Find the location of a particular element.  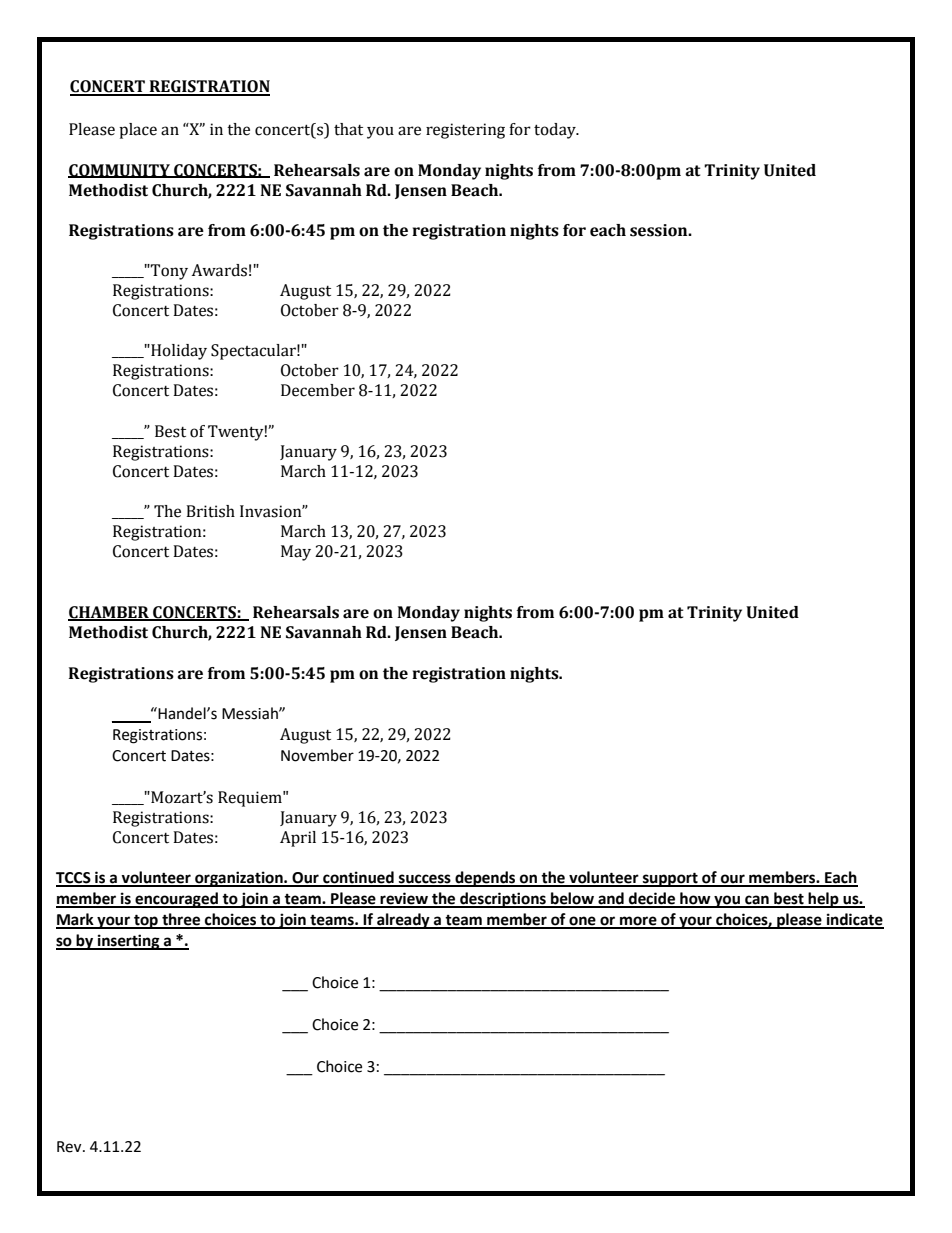

registering is located at coordinates (465, 131).
